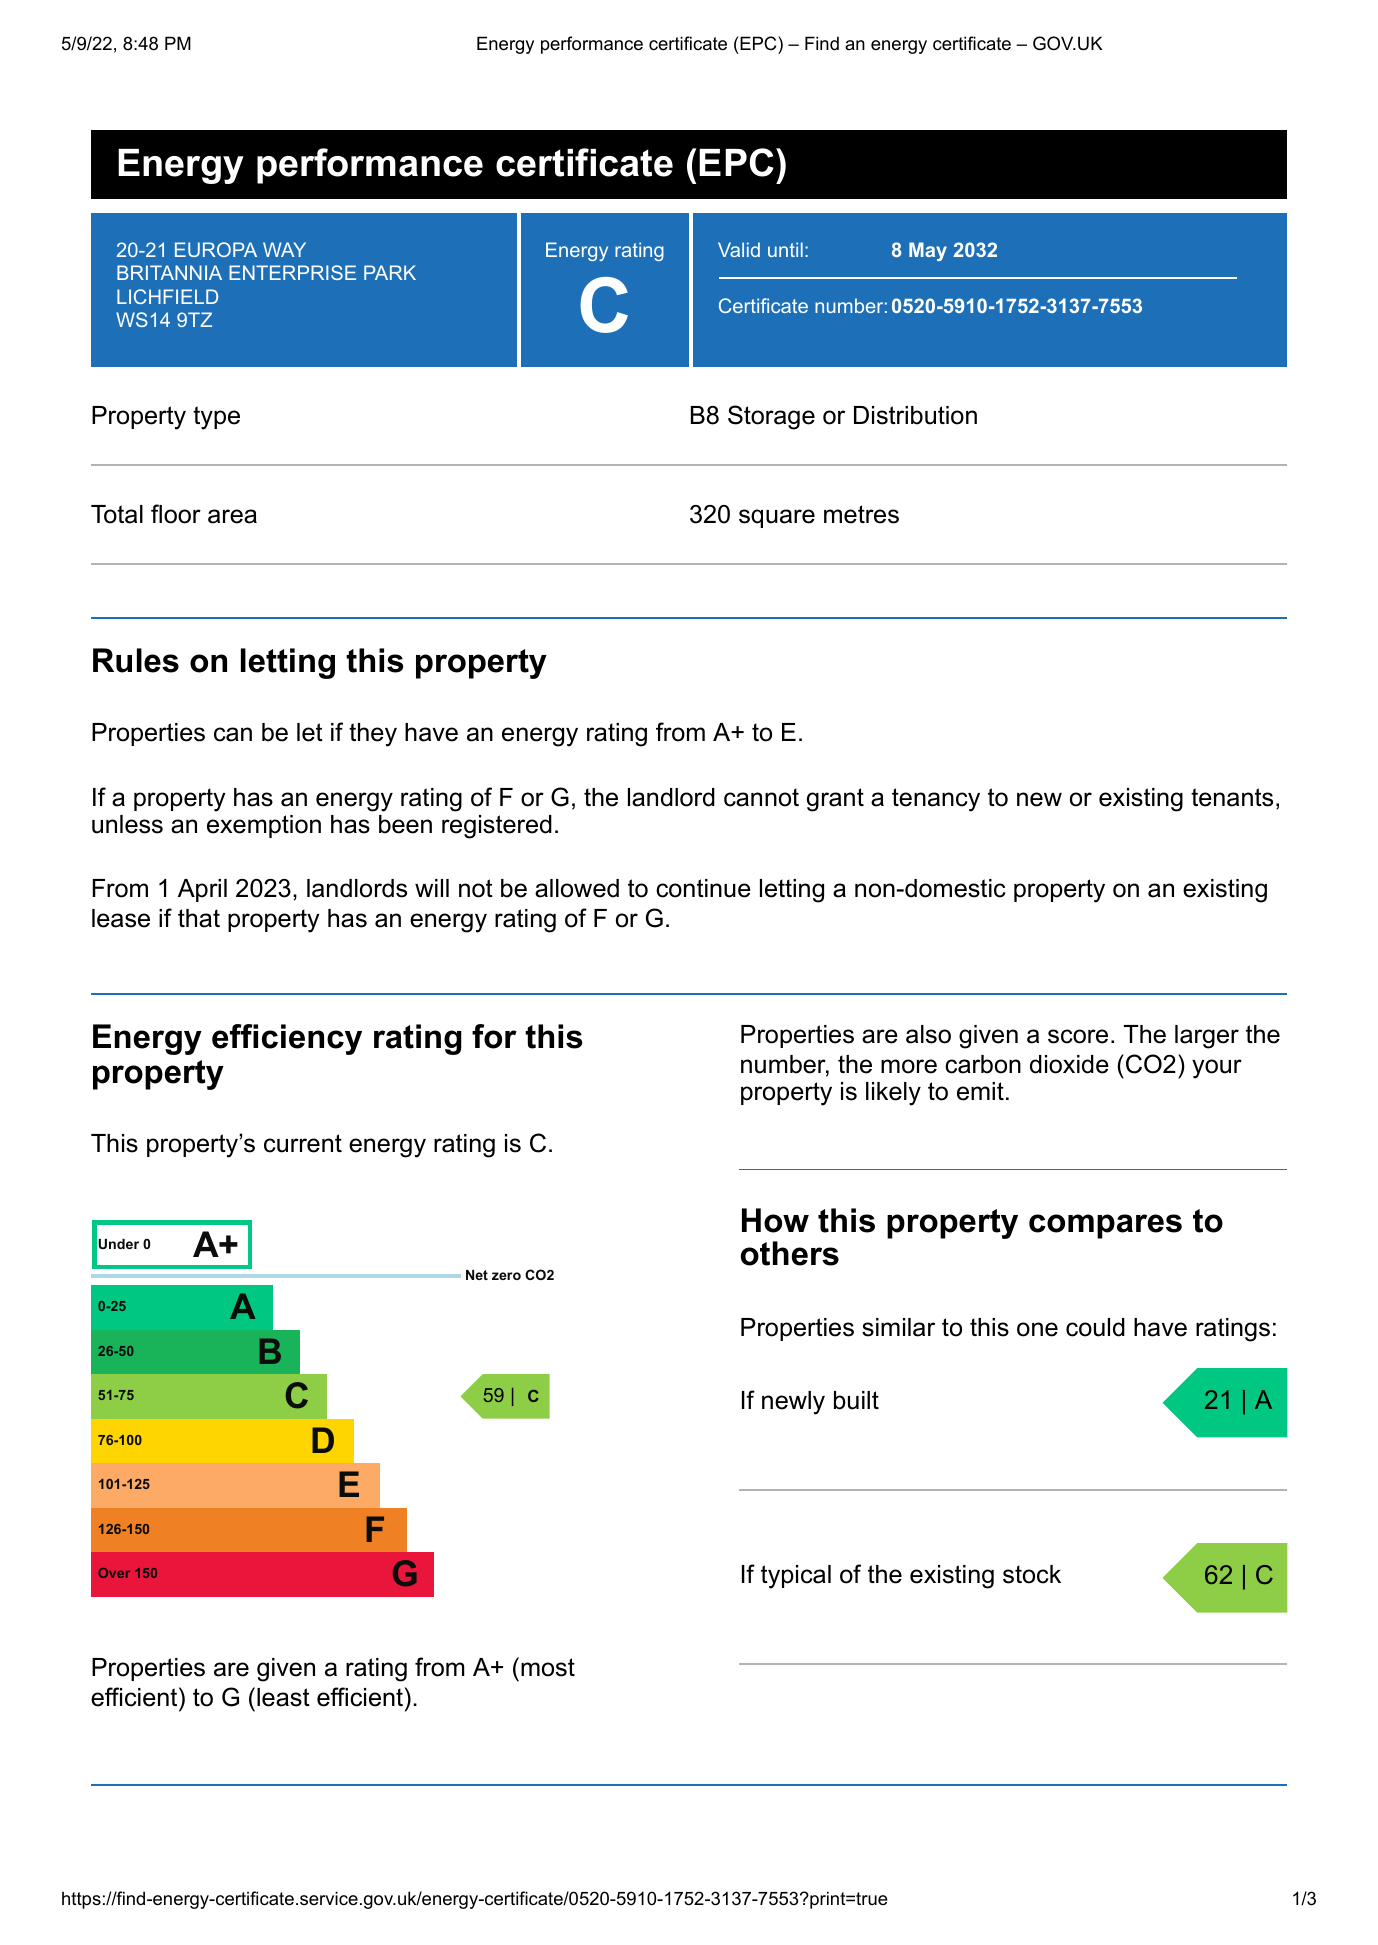 Image resolution: width=1378 pixels, height=1945 pixels. I want to click on May, so click(928, 251).
